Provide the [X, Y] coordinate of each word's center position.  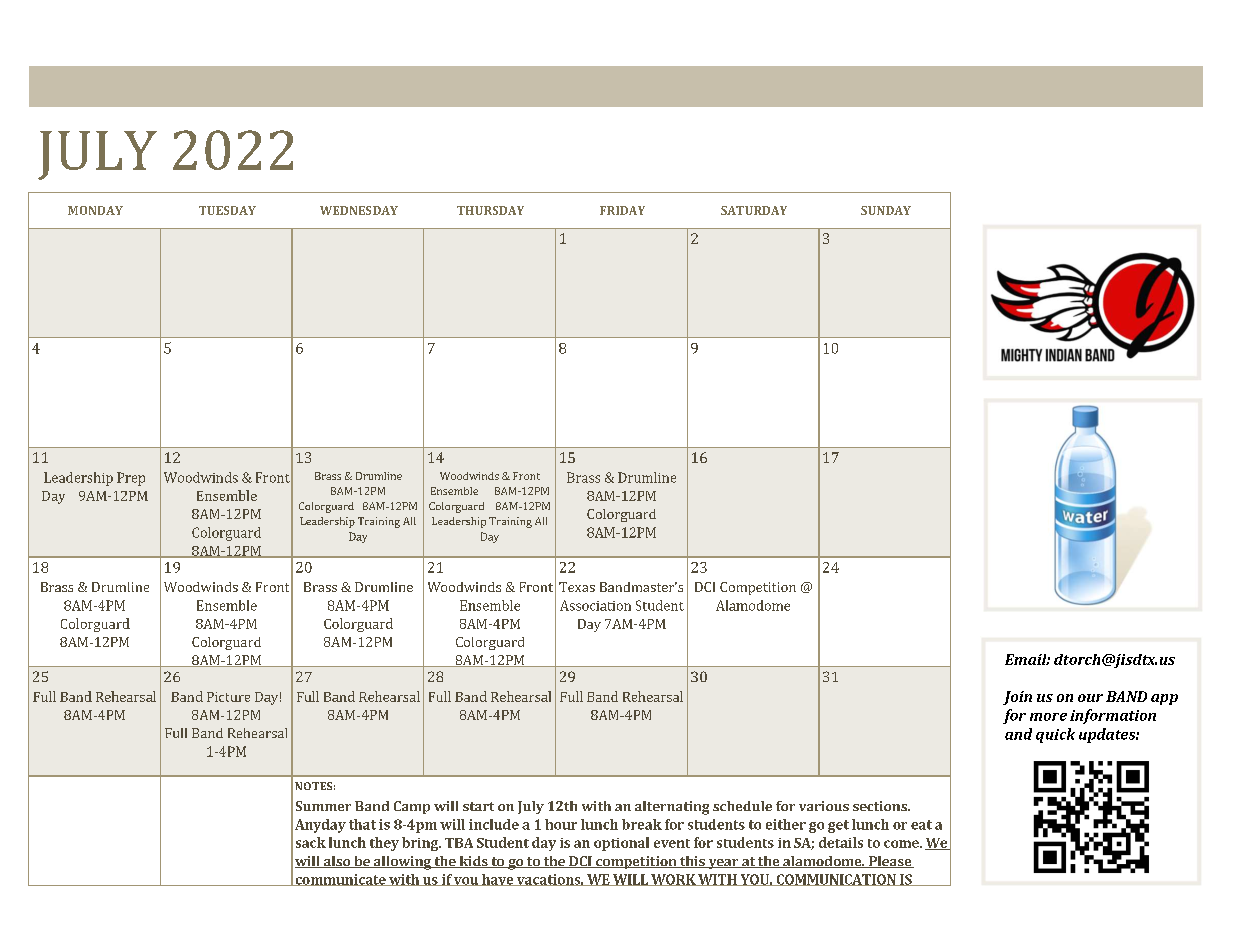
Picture [228, 697]
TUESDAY [227, 210]
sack [311, 842]
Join [1017, 698]
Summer [323, 806]
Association [595, 605]
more [1048, 717]
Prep [131, 479]
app [1164, 699]
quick [1055, 735]
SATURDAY [754, 210]
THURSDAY [490, 210]
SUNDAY [886, 210]
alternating [672, 808]
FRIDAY [622, 210]
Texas [577, 587]
